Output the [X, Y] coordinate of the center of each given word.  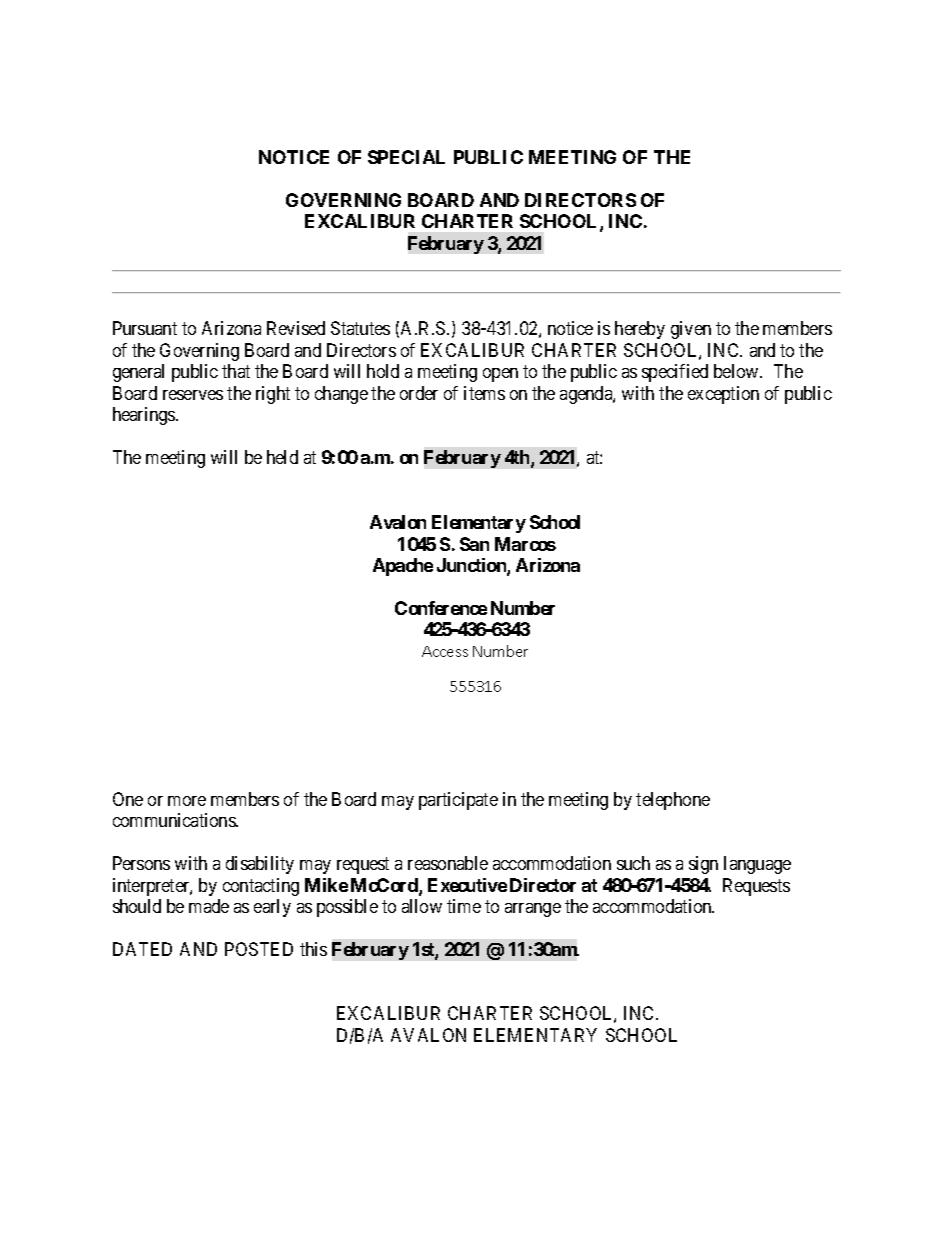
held [282, 457]
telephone [673, 801]
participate [458, 801]
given [691, 330]
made [209, 906]
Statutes [360, 328]
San [474, 544]
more [187, 801]
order [419, 393]
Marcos [525, 544]
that [236, 371]
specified [675, 373]
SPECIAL [406, 157]
